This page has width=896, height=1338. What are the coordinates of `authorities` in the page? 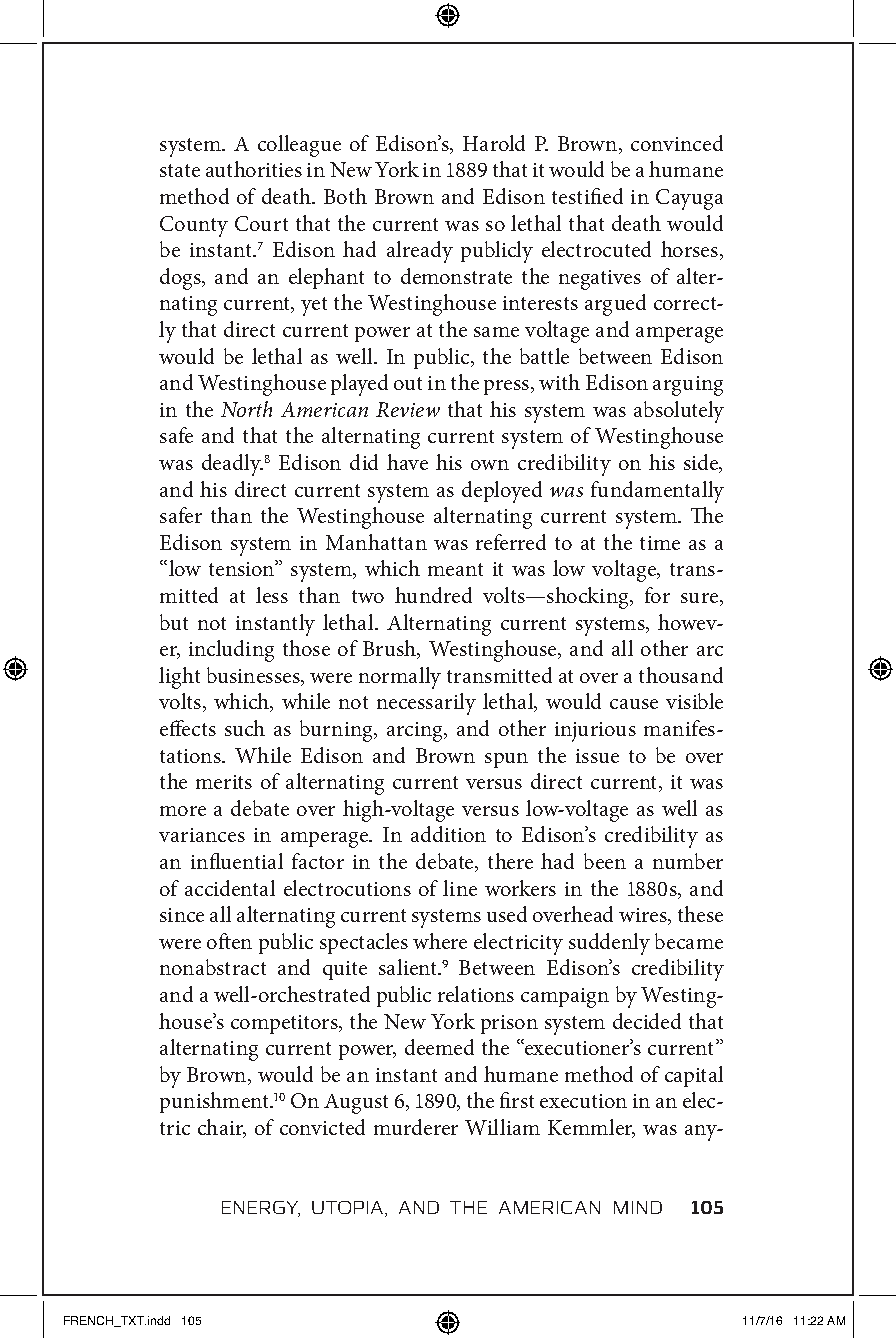 It's located at (254, 169).
